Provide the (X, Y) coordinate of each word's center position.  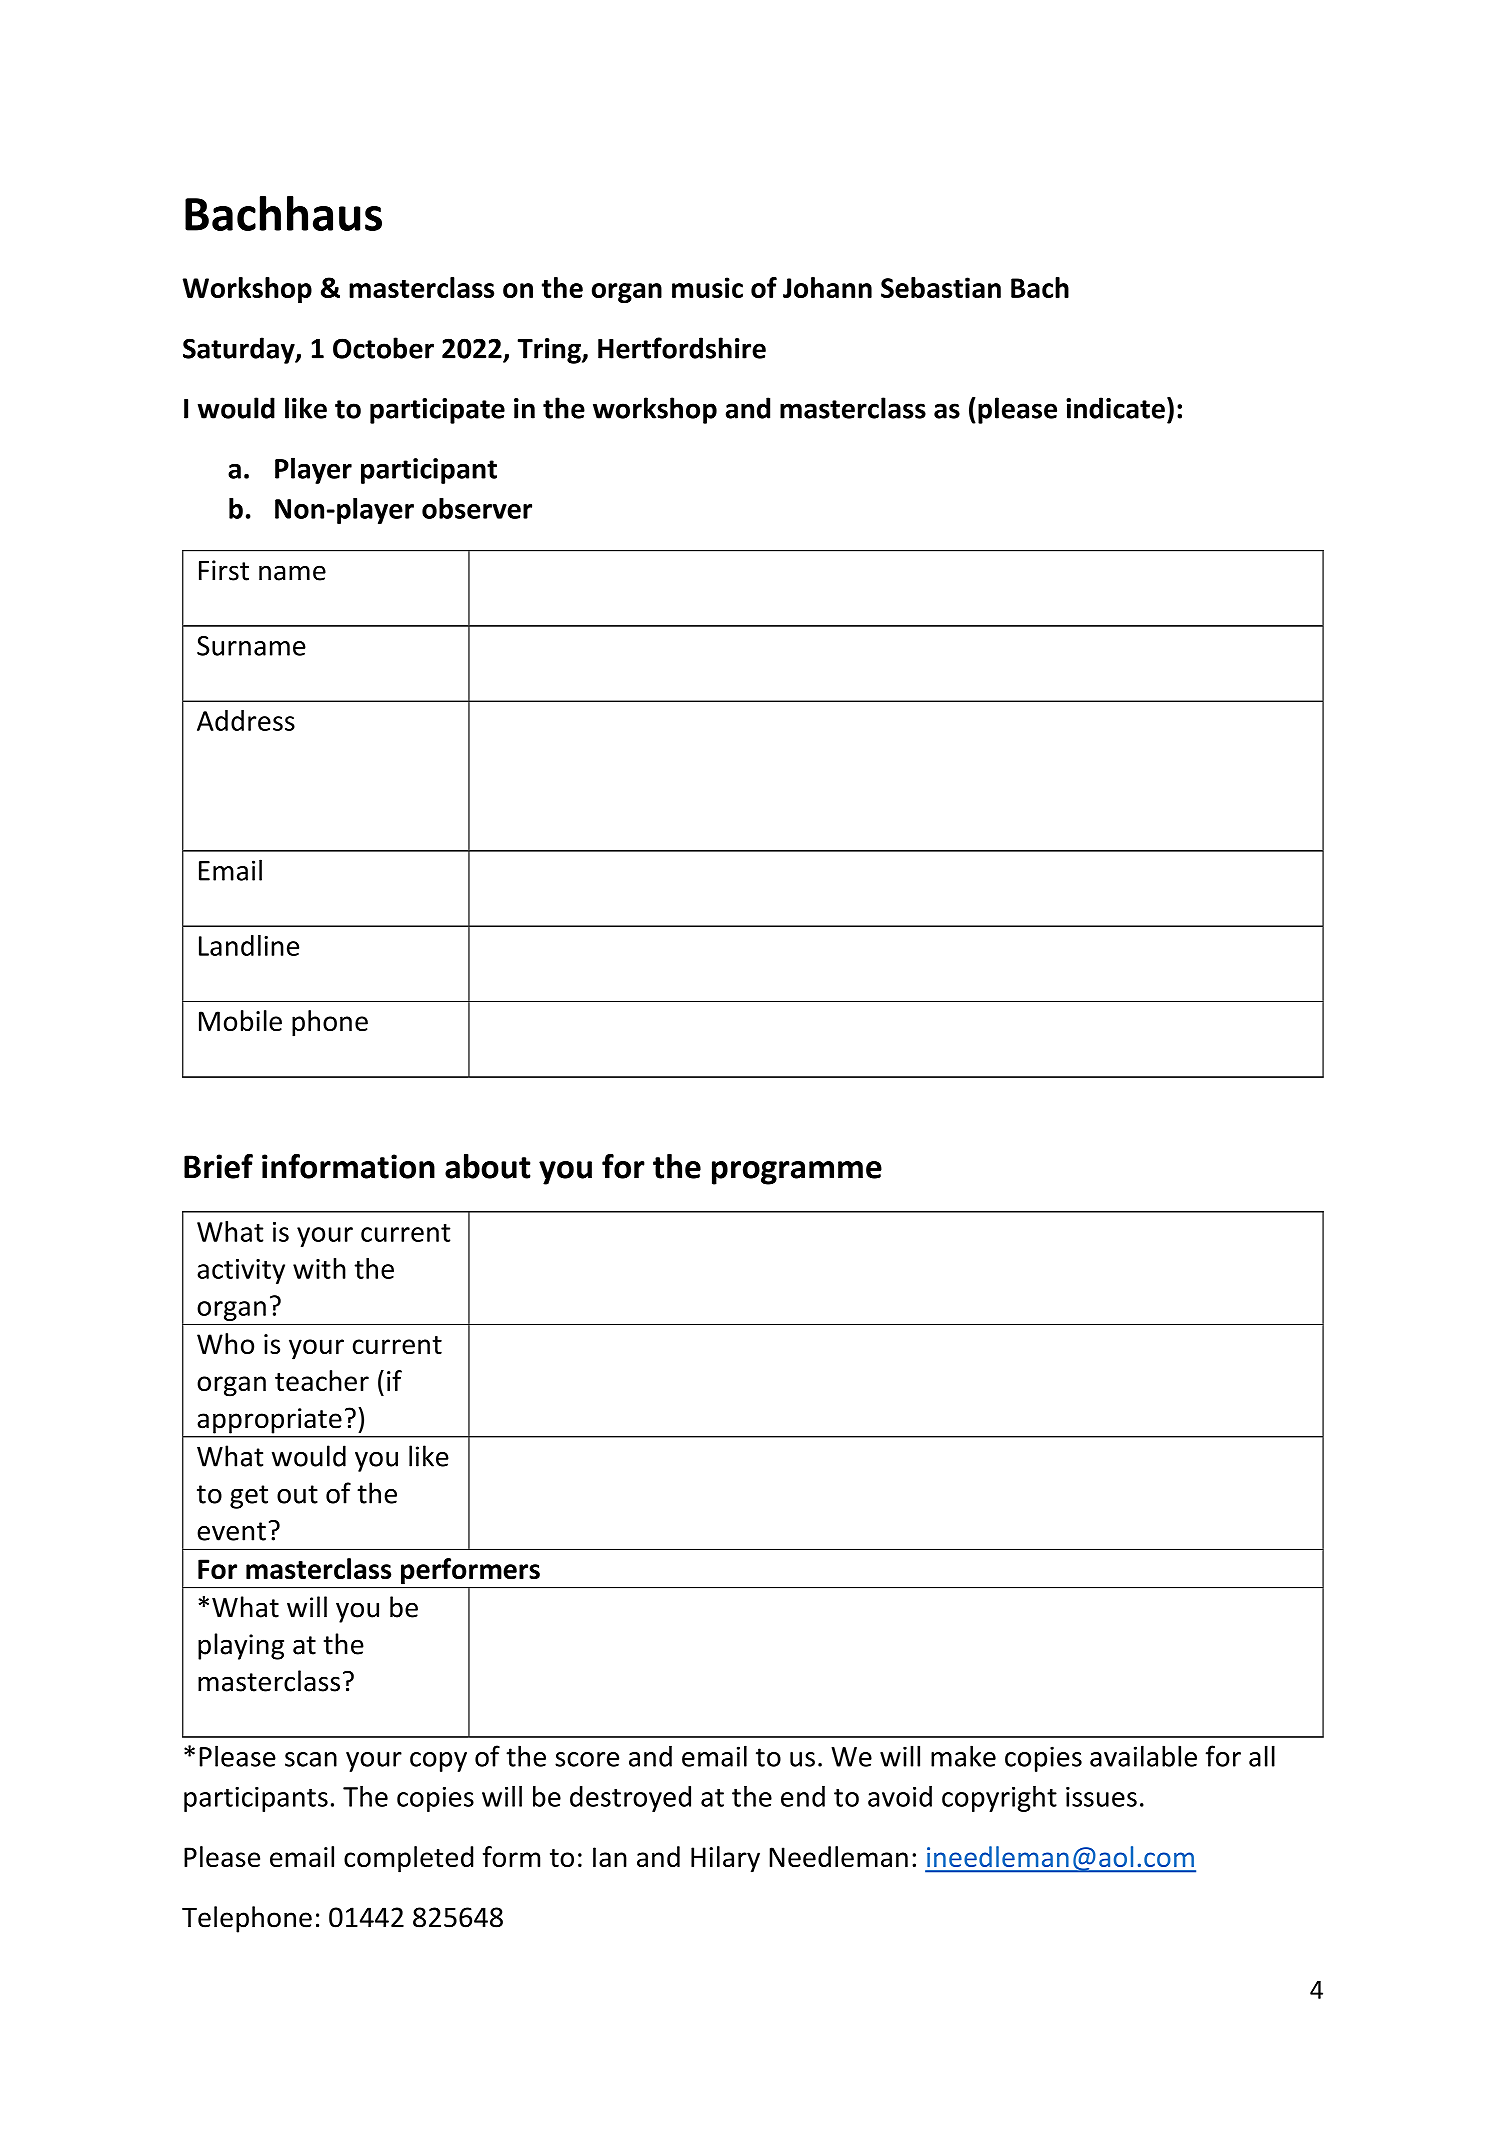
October (383, 348)
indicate (1115, 408)
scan (311, 1759)
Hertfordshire (682, 348)
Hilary (725, 1859)
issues (1101, 1797)
